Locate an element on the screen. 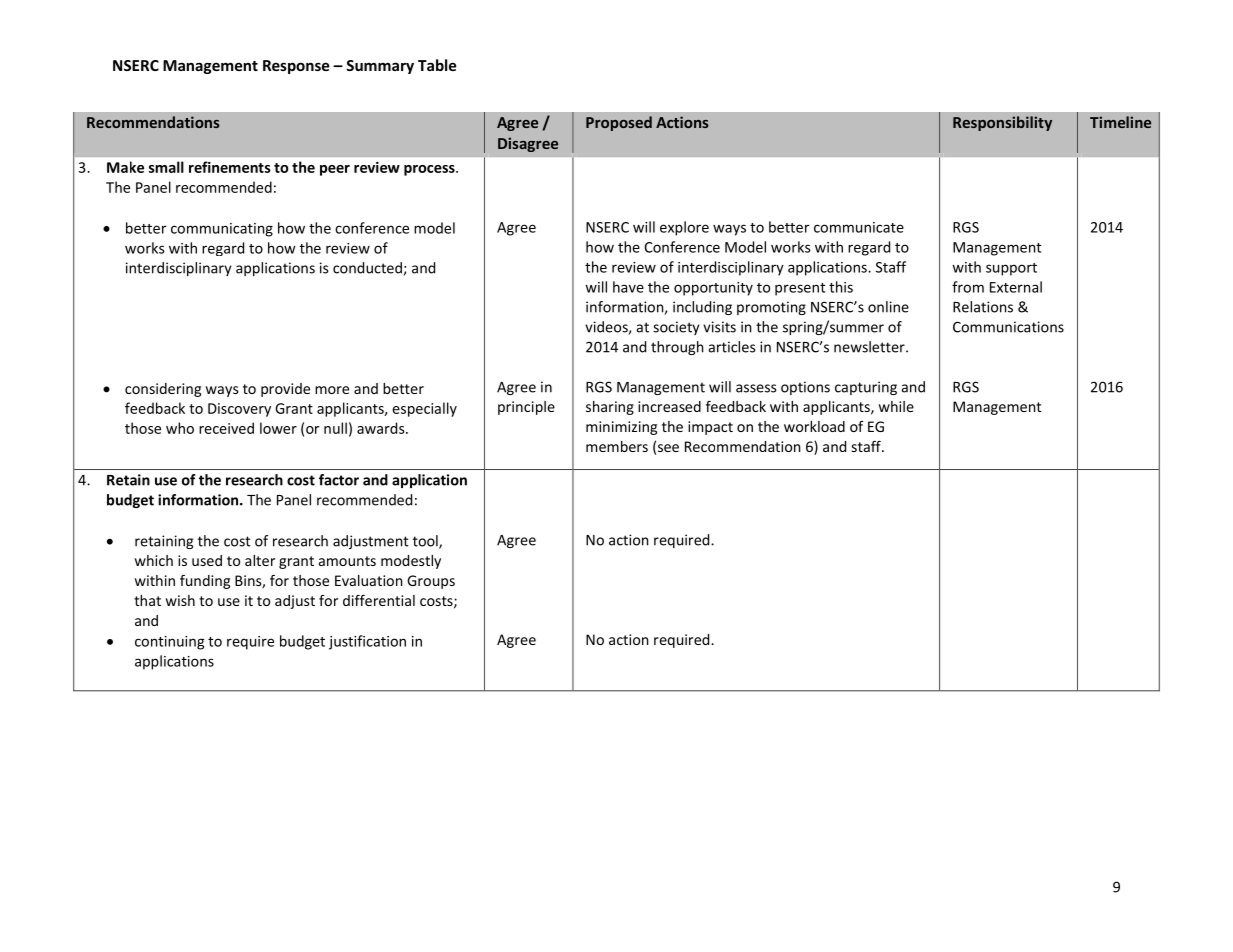 The height and width of the screenshot is (952, 1233). Responsibility is located at coordinates (1002, 123).
